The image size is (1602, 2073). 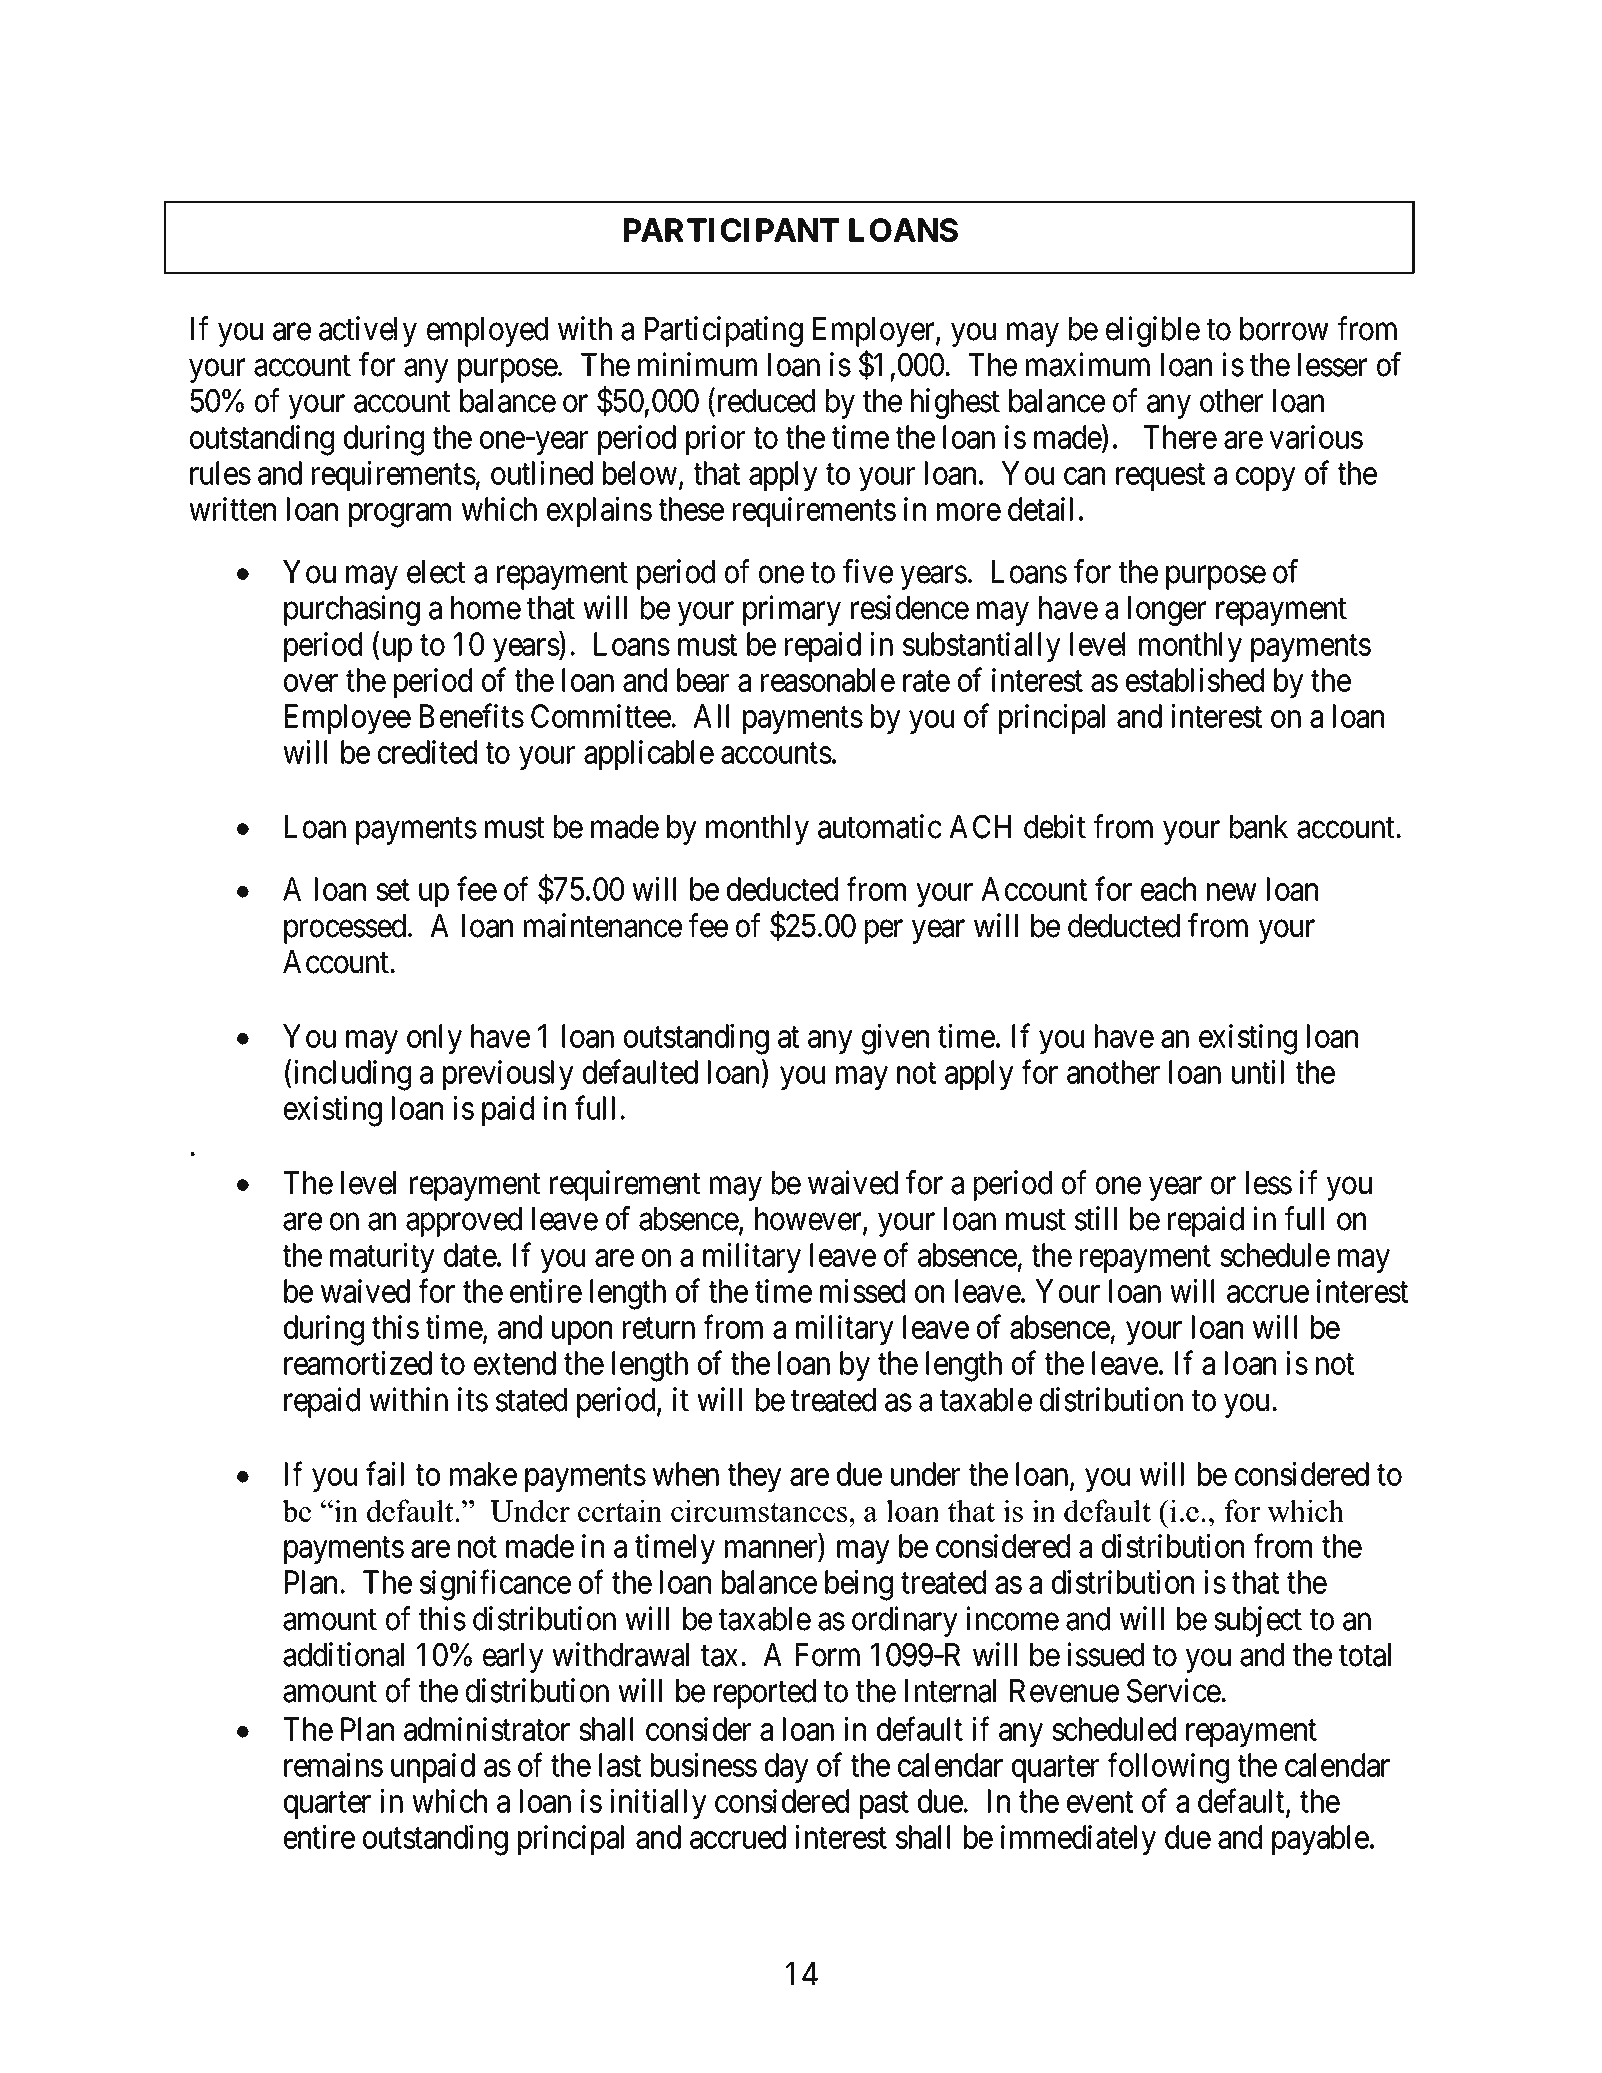 What do you see at coordinates (351, 1075) in the document?
I see `including` at bounding box center [351, 1075].
